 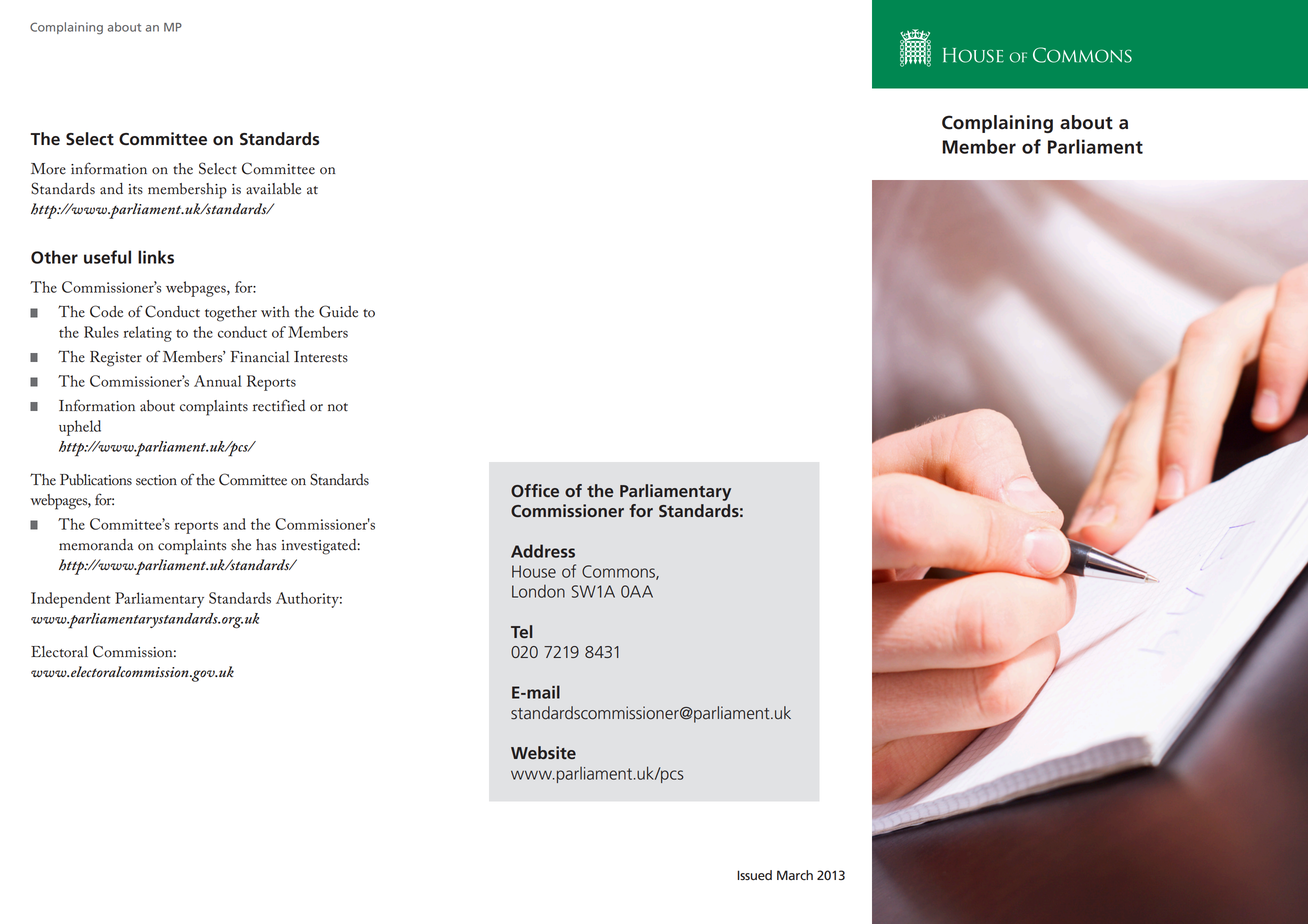 I want to click on available, so click(x=273, y=189).
